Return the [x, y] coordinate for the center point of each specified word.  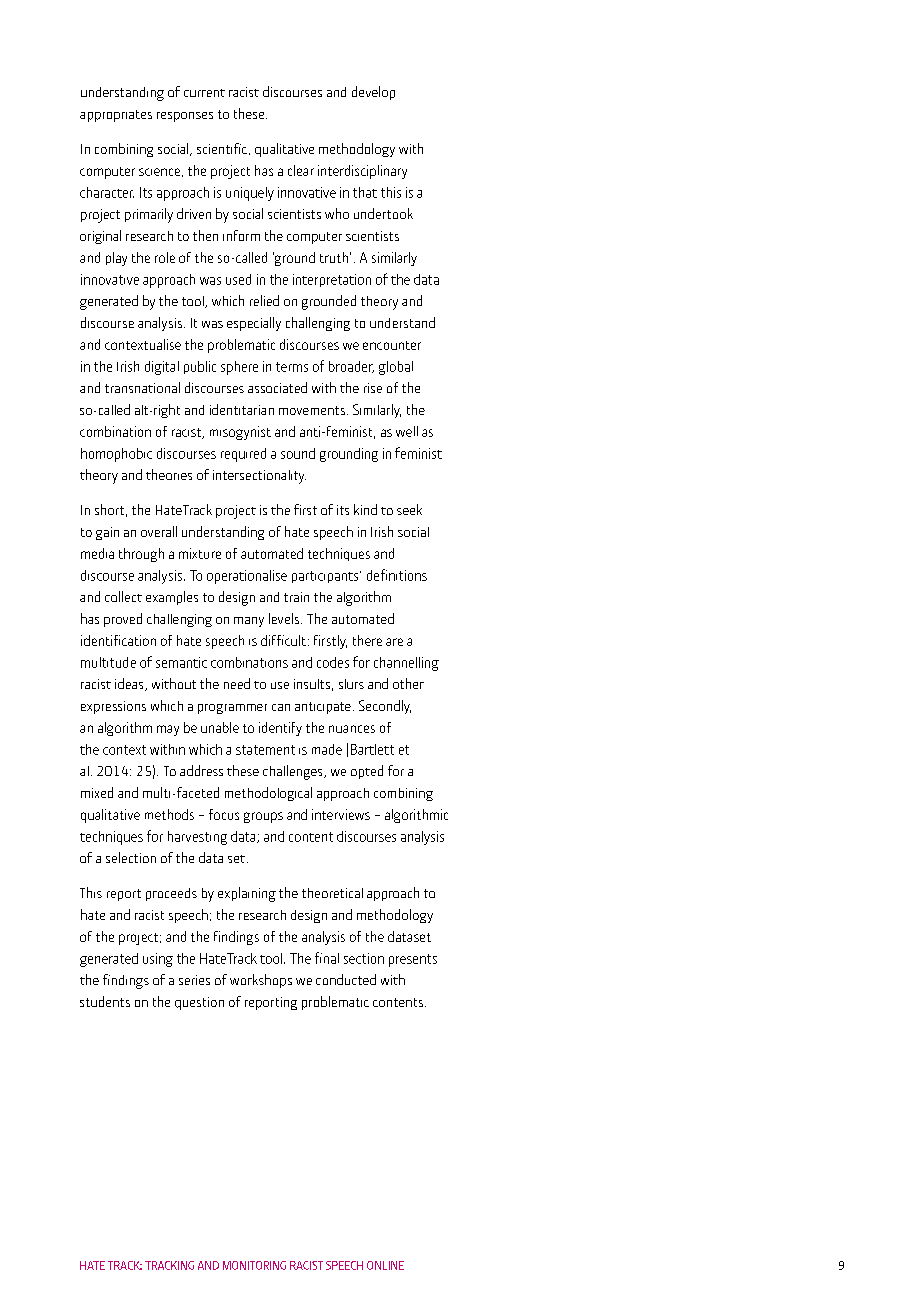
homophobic [116, 455]
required [243, 455]
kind [365, 509]
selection [131, 857]
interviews [341, 814]
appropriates [116, 116]
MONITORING [254, 1265]
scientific [223, 149]
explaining [247, 894]
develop [373, 93]
